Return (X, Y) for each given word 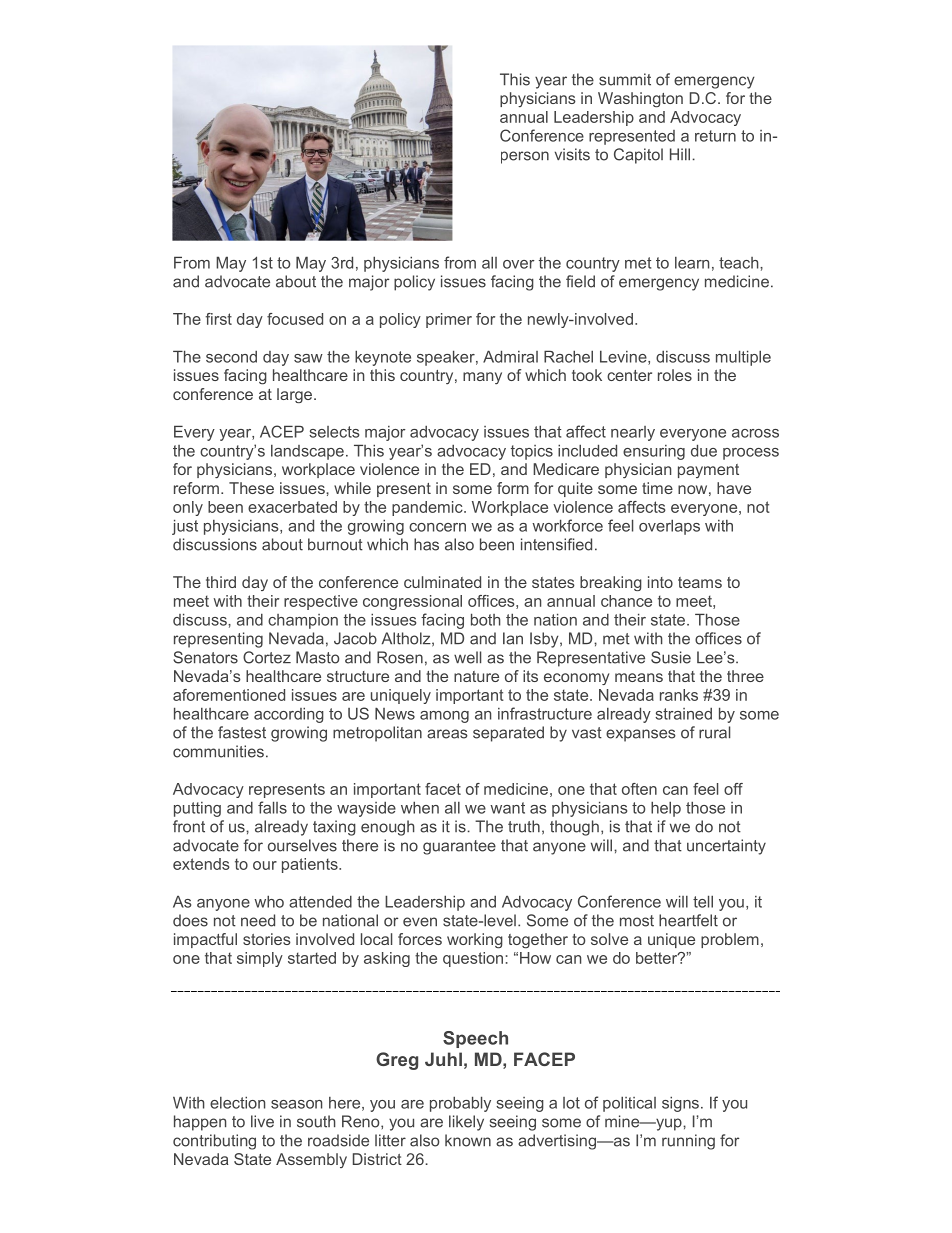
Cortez (267, 657)
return (715, 136)
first (218, 319)
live (262, 1121)
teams (700, 582)
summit (625, 79)
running (688, 1142)
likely (466, 1123)
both (486, 619)
